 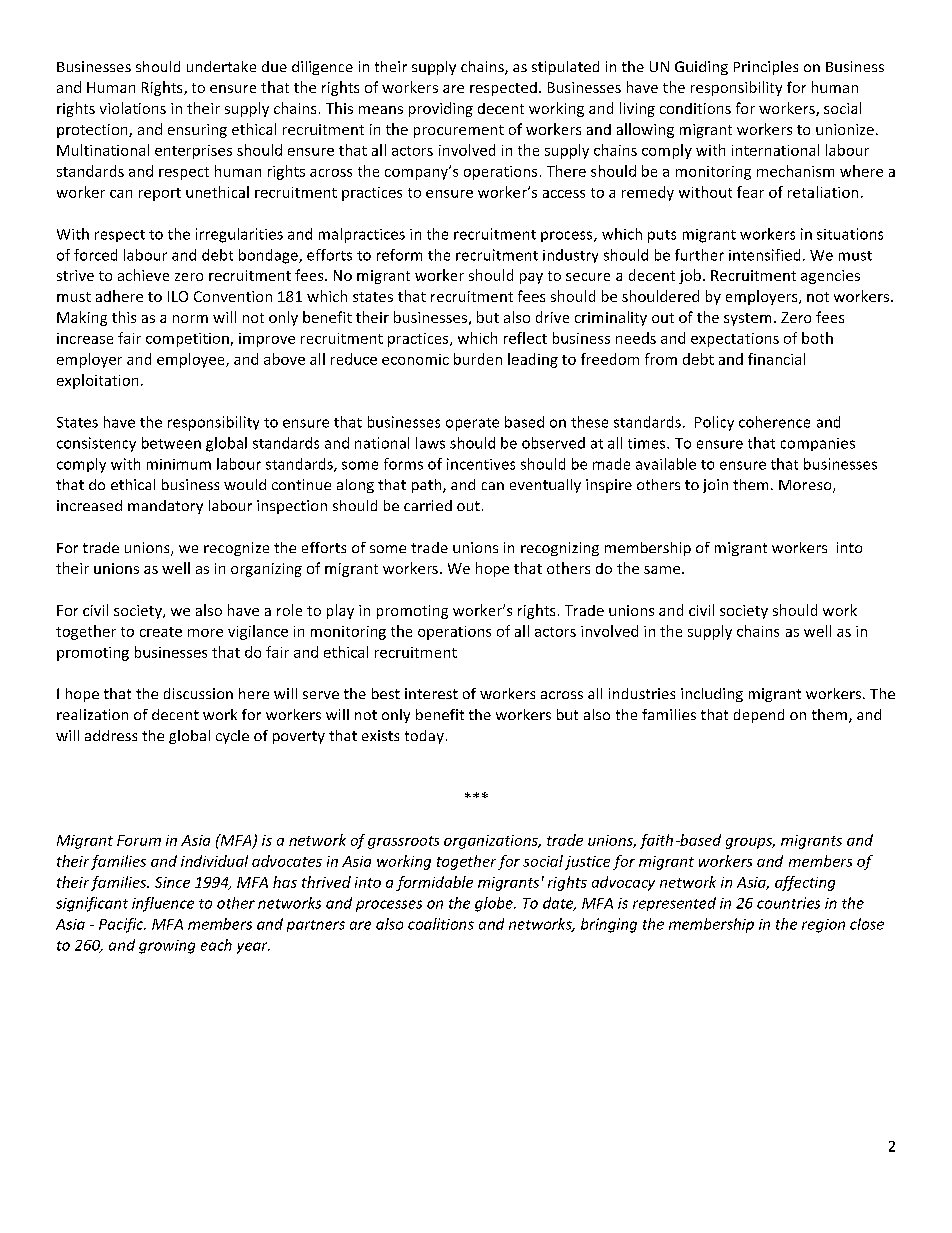 What do you see at coordinates (441, 109) in the page?
I see `providing` at bounding box center [441, 109].
